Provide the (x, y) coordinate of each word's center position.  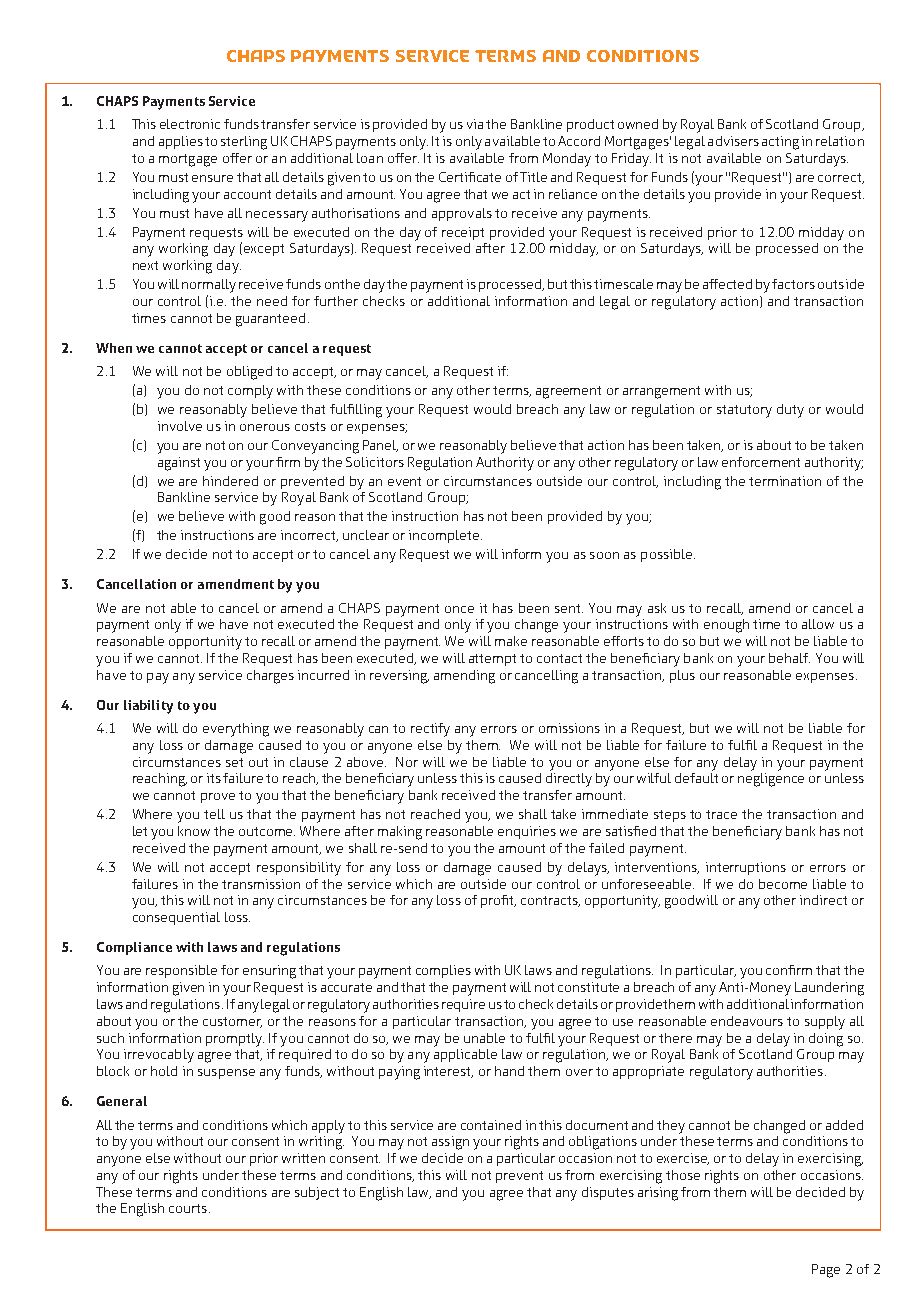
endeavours (747, 1021)
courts (188, 1208)
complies (443, 971)
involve (180, 426)
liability (148, 707)
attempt (492, 660)
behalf (789, 658)
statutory (744, 411)
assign (450, 1143)
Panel (380, 446)
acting (780, 143)
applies (181, 142)
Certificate (470, 177)
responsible (181, 971)
